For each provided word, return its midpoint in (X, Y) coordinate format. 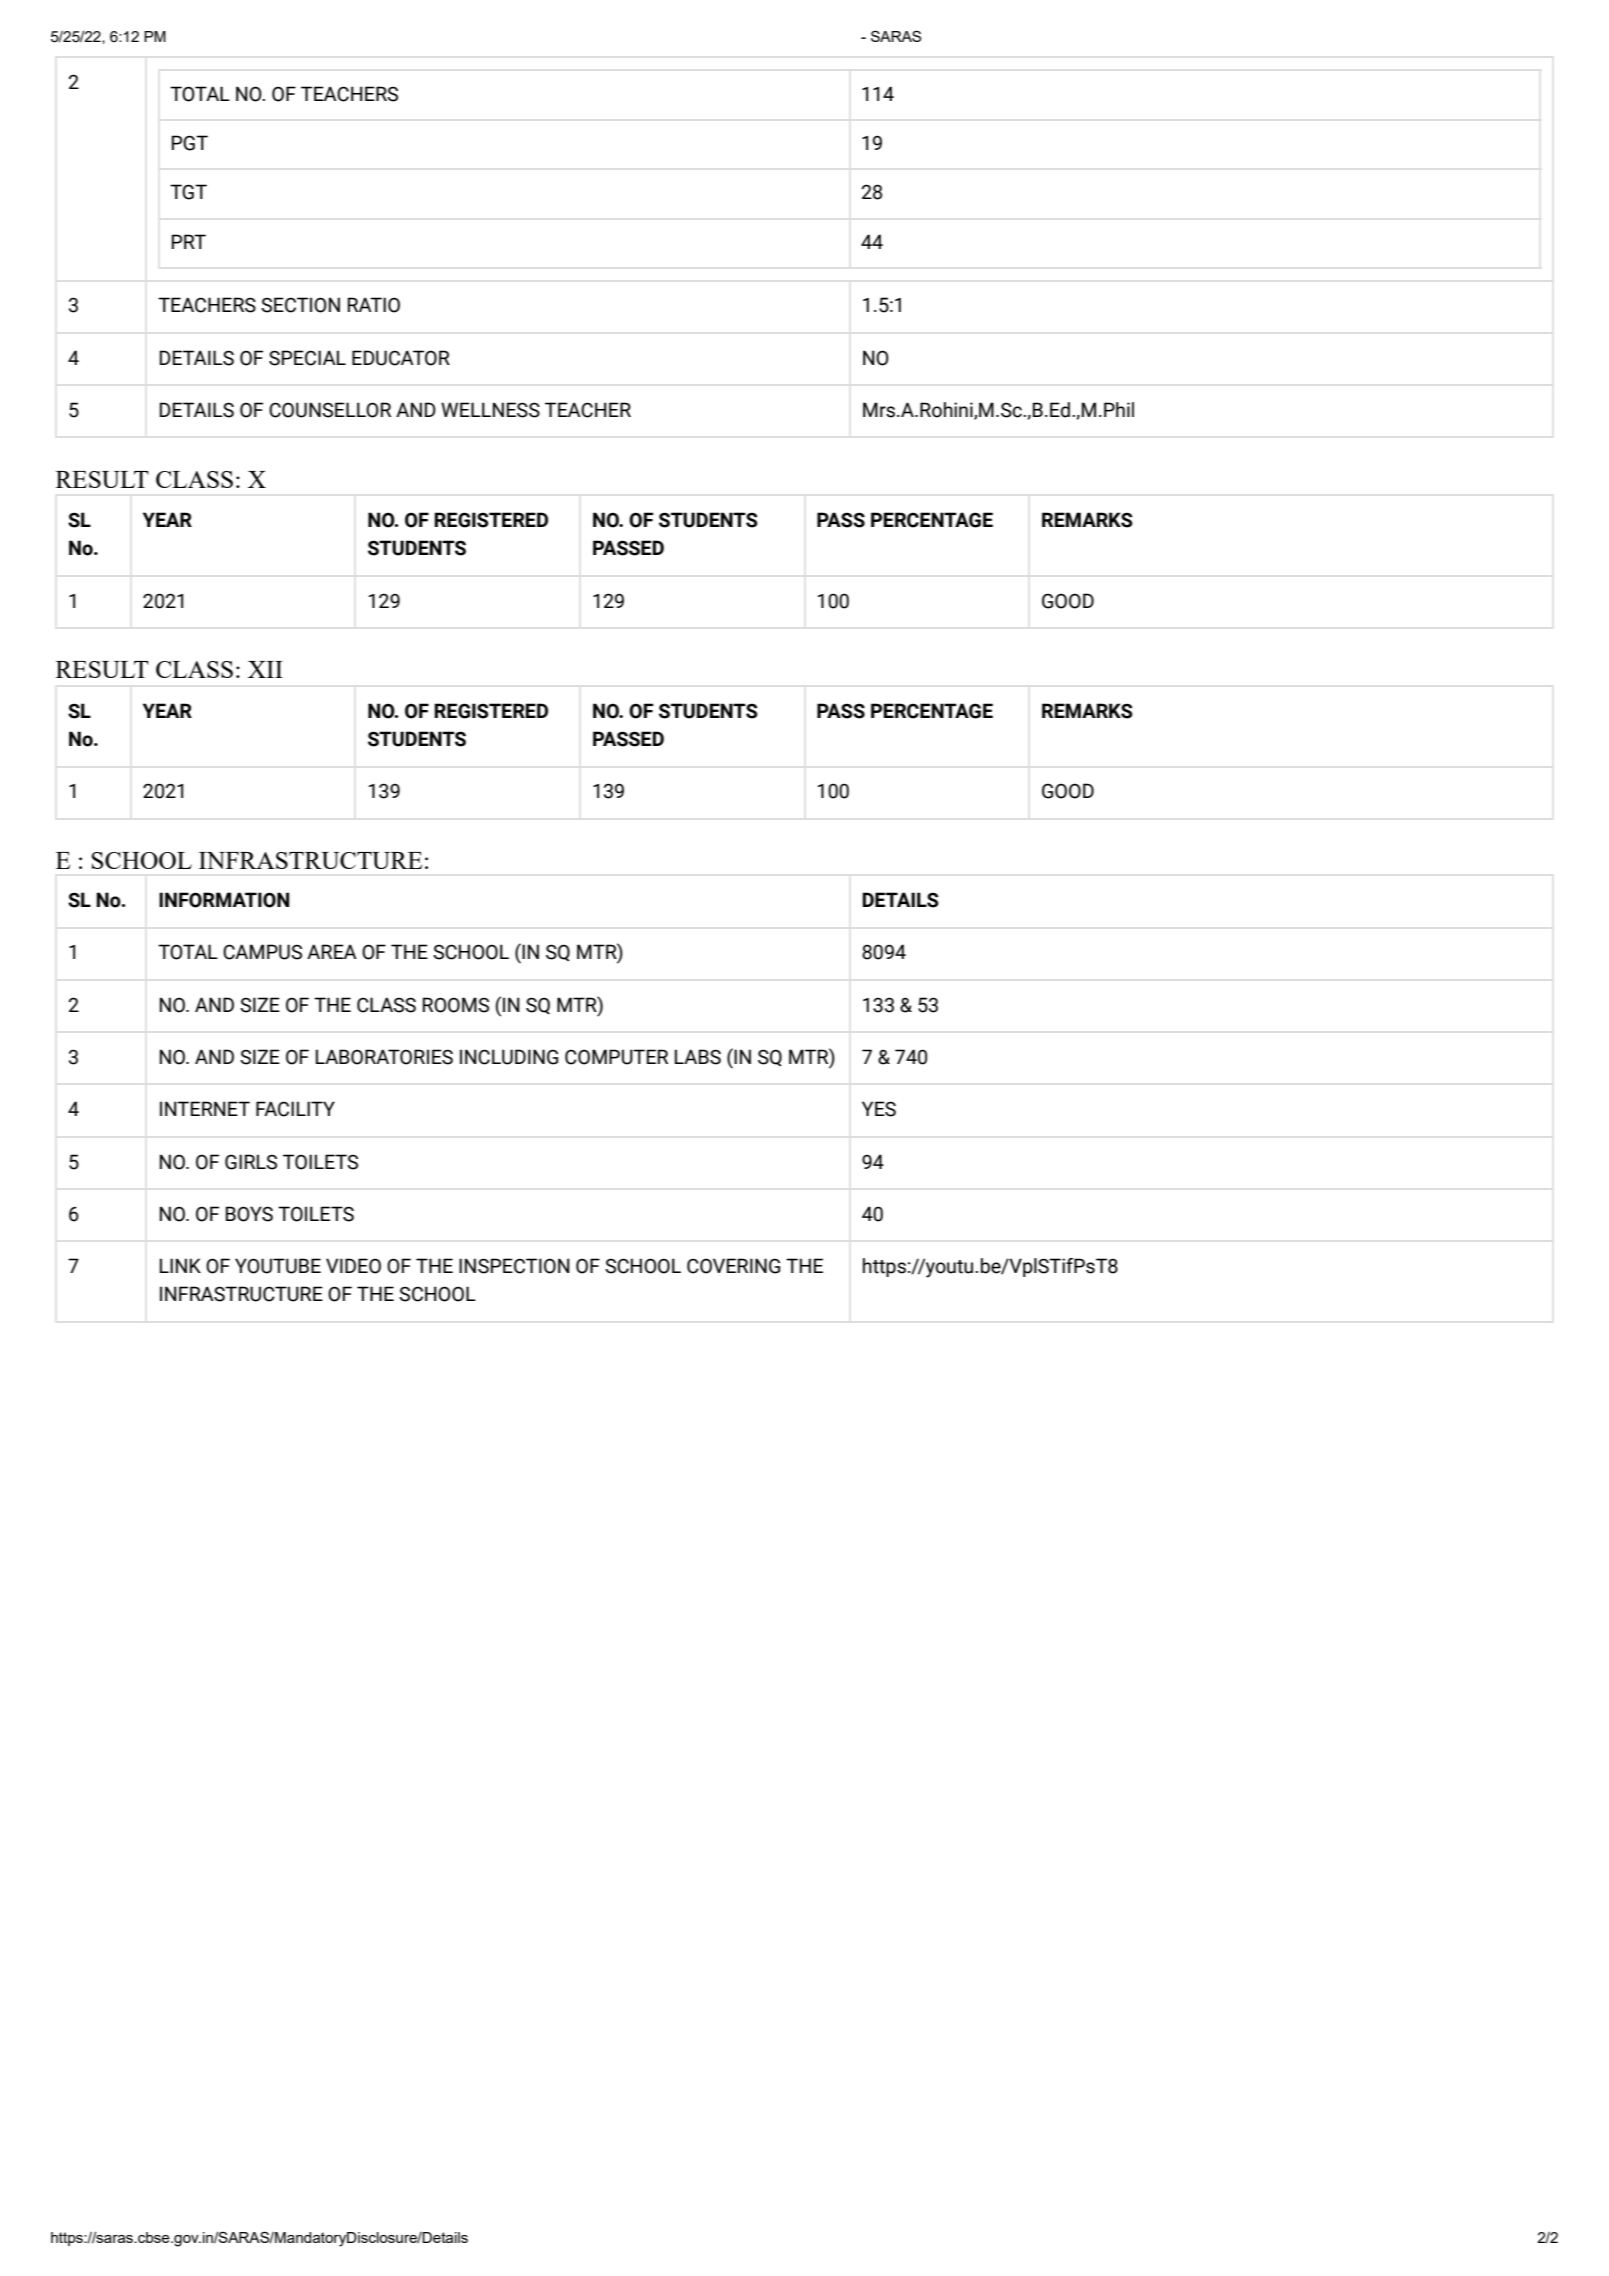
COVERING (733, 1266)
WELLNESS (490, 410)
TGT (188, 192)
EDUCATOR (401, 358)
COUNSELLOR (330, 410)
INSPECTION (514, 1266)
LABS (698, 1057)
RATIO (374, 305)
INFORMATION (224, 900)
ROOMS (456, 1005)
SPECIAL (307, 358)
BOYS (249, 1214)
